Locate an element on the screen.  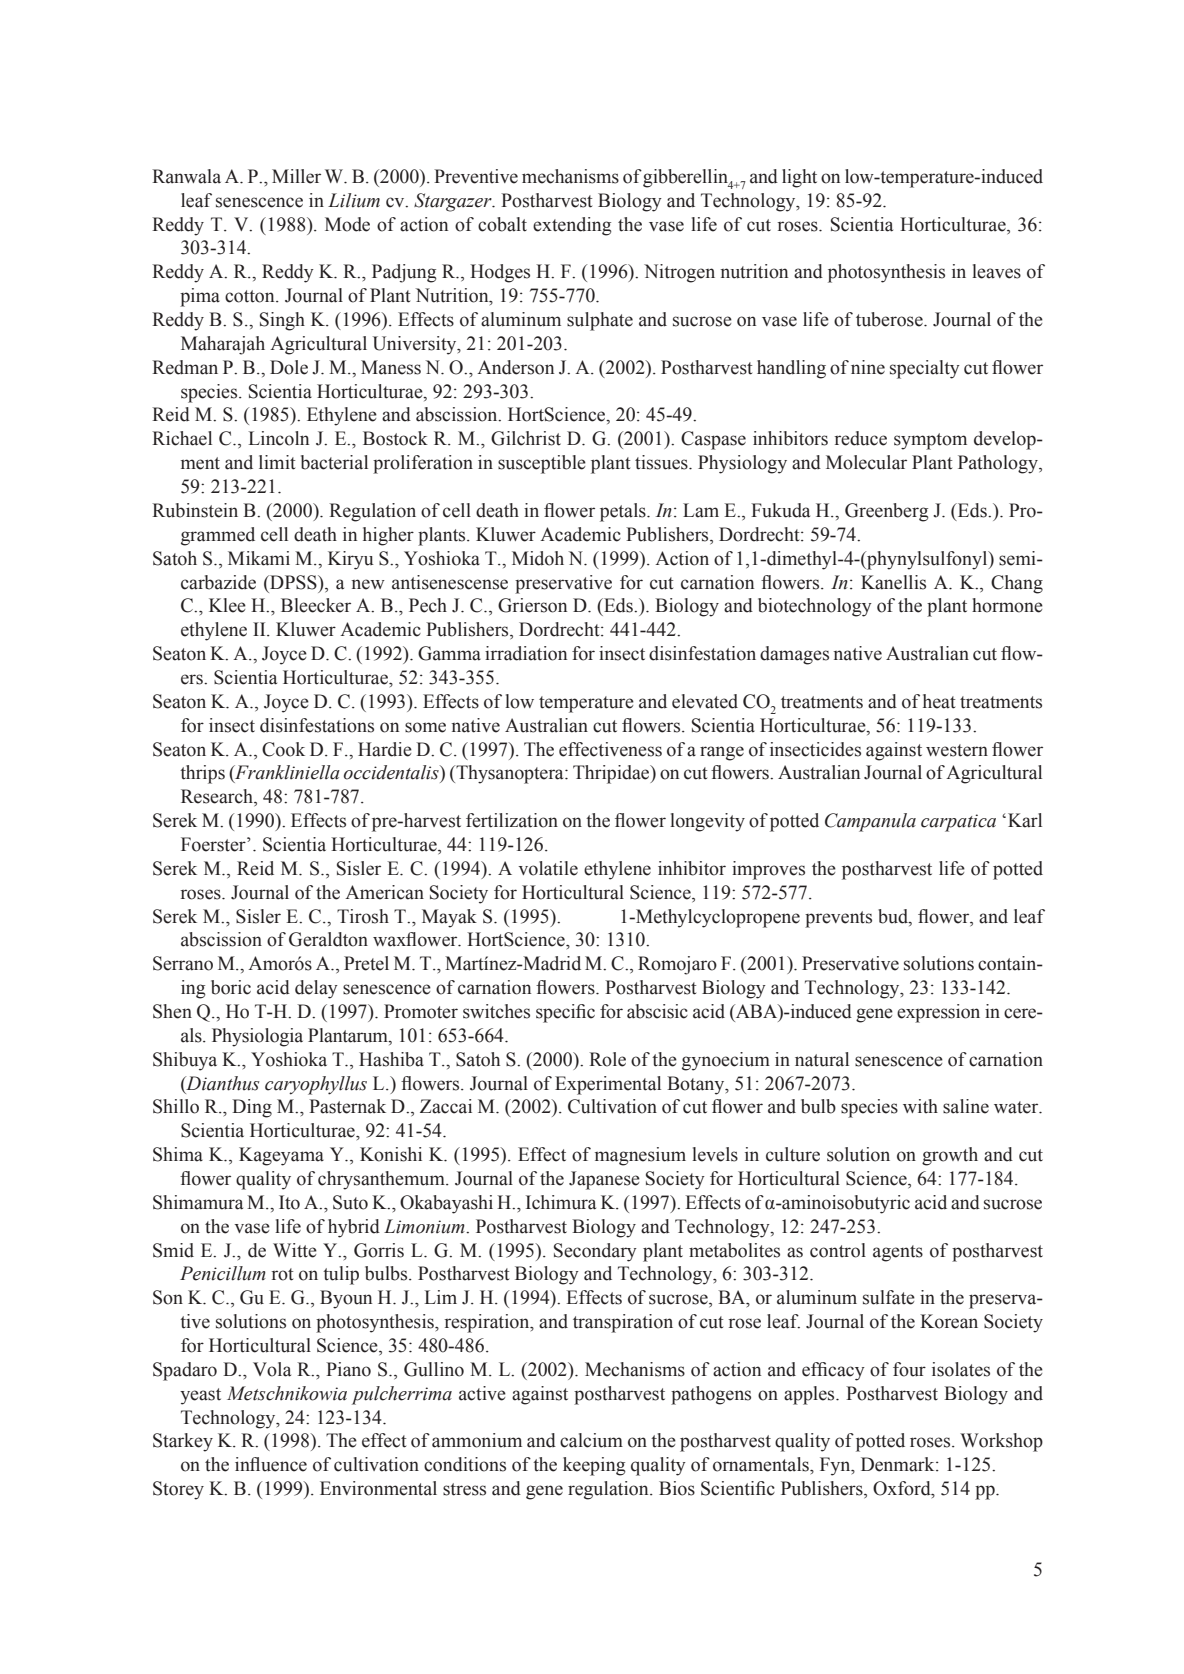
leaves is located at coordinates (996, 271).
